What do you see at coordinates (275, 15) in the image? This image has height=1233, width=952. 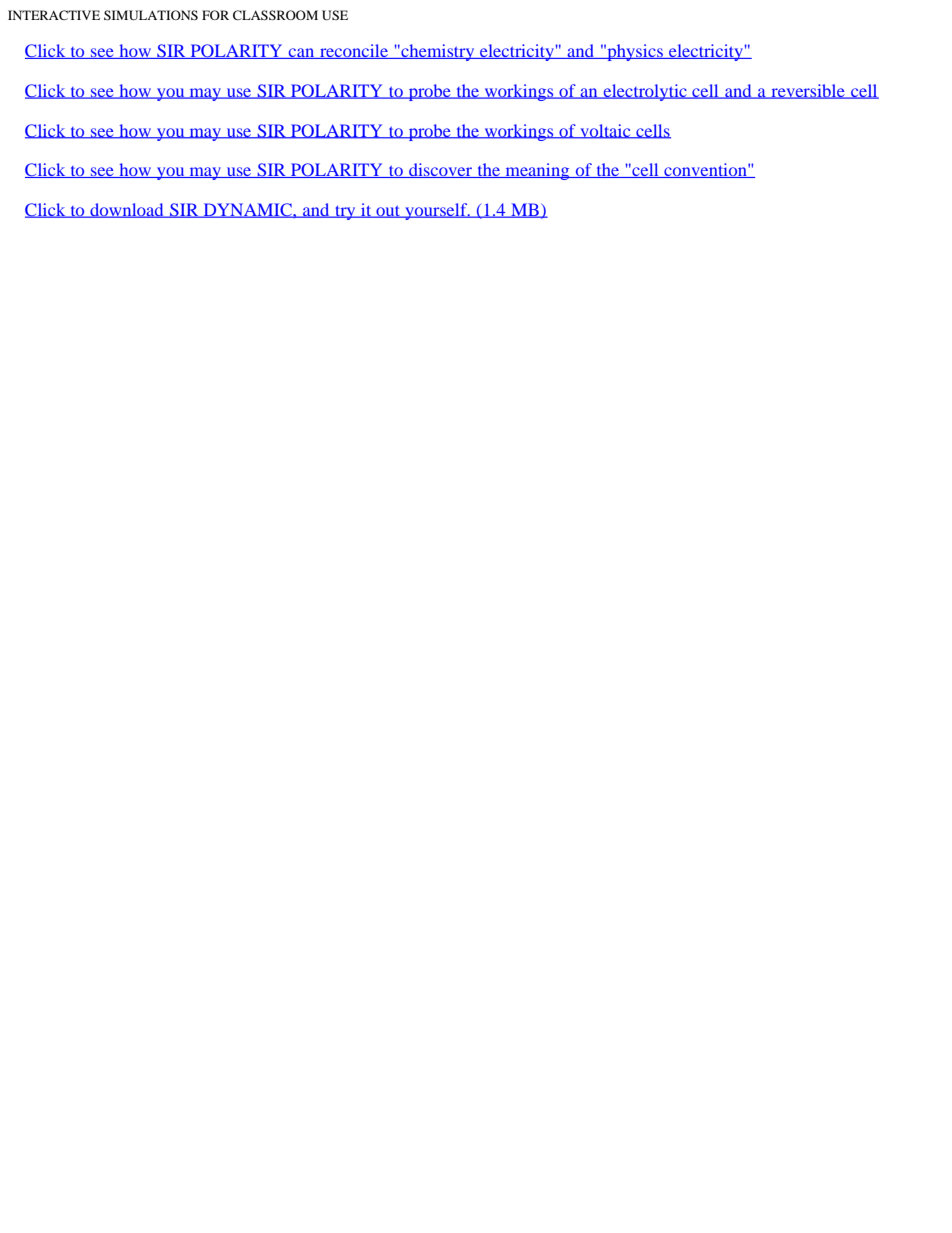 I see `CLASSROOM` at bounding box center [275, 15].
